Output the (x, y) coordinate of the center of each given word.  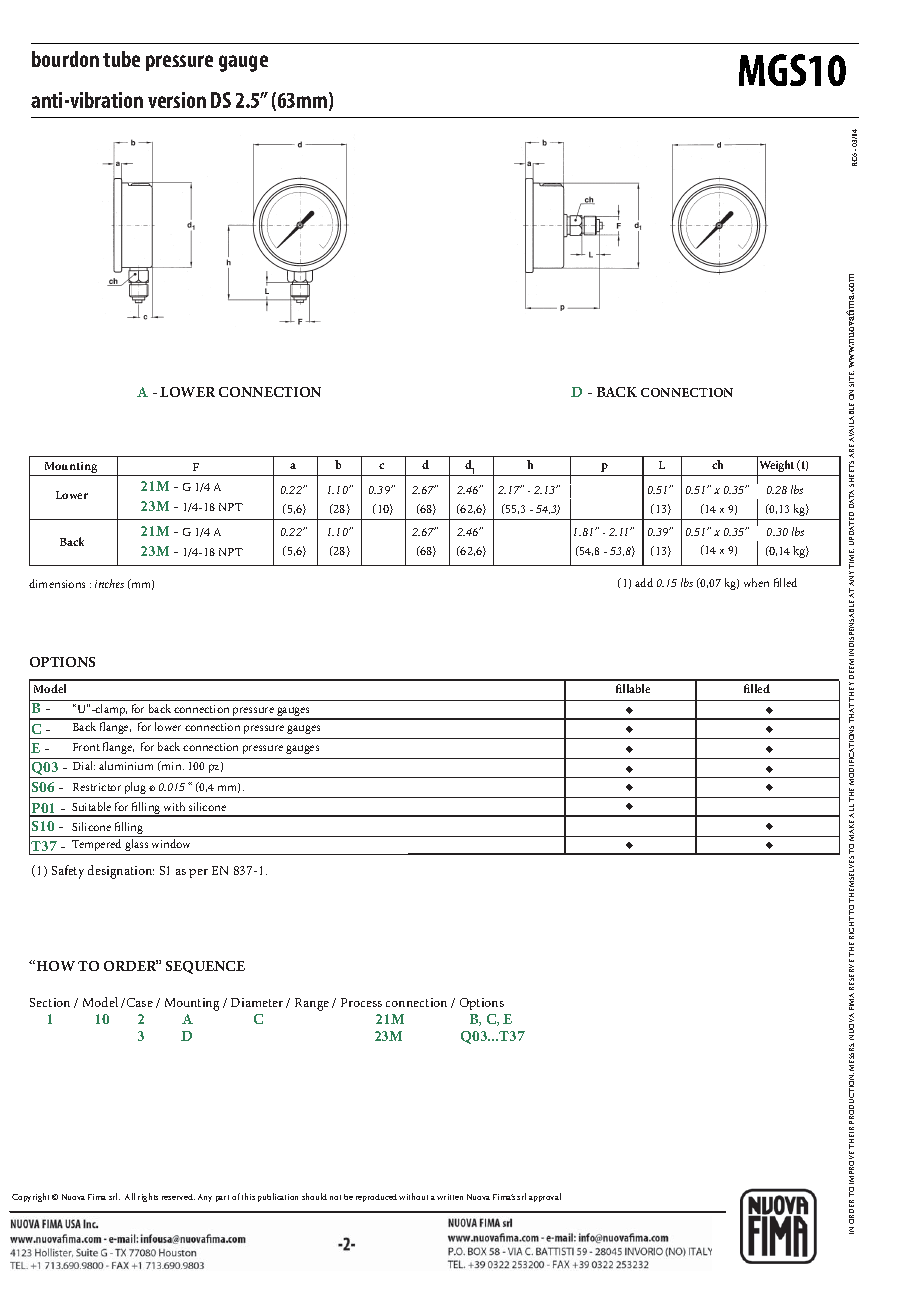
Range (312, 1004)
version (177, 100)
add (644, 582)
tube (121, 59)
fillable (633, 688)
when (756, 582)
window (171, 843)
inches (109, 583)
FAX (129, 1253)
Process (361, 1002)
